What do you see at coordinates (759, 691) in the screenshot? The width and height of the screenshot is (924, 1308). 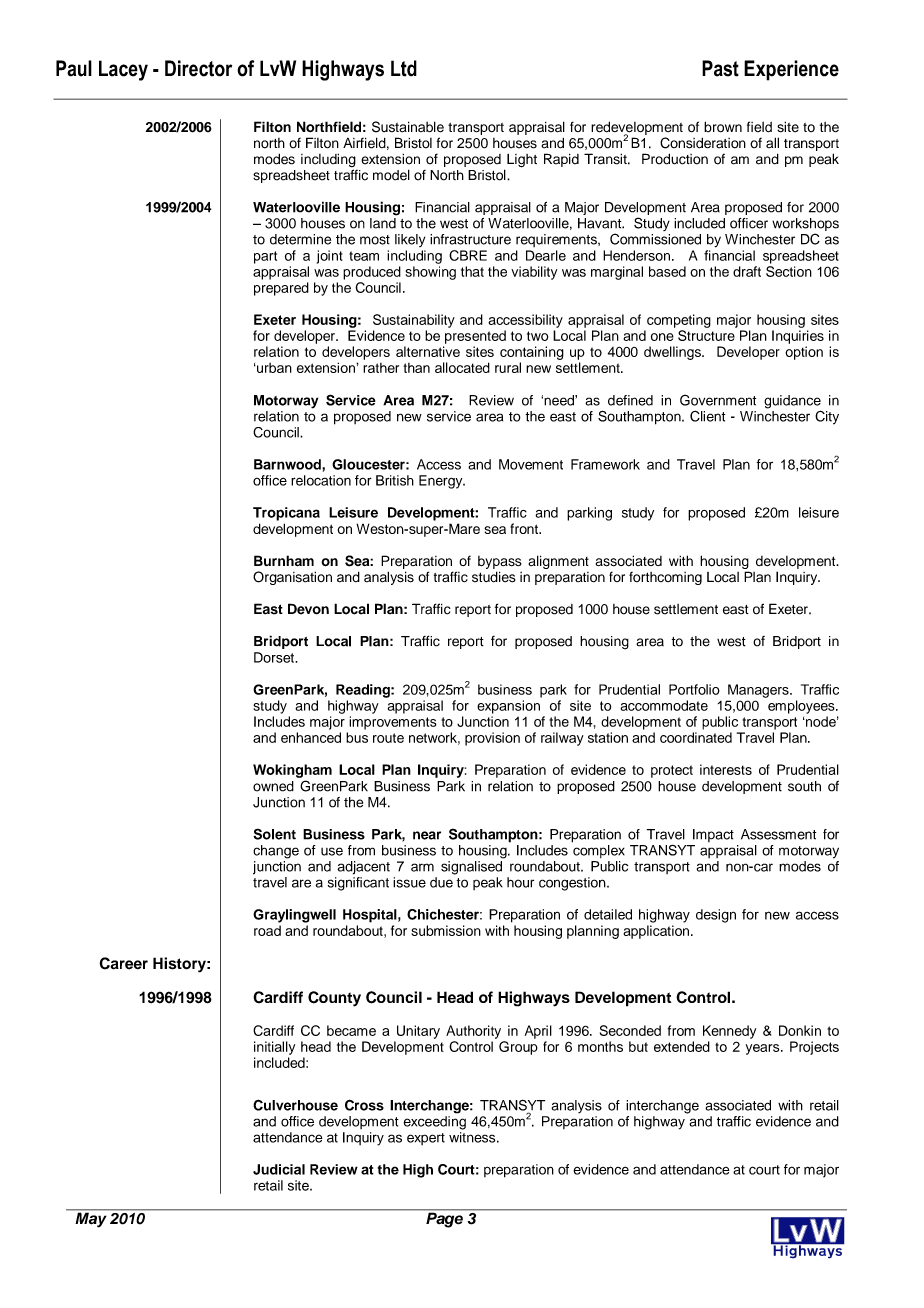 I see `Managers` at bounding box center [759, 691].
